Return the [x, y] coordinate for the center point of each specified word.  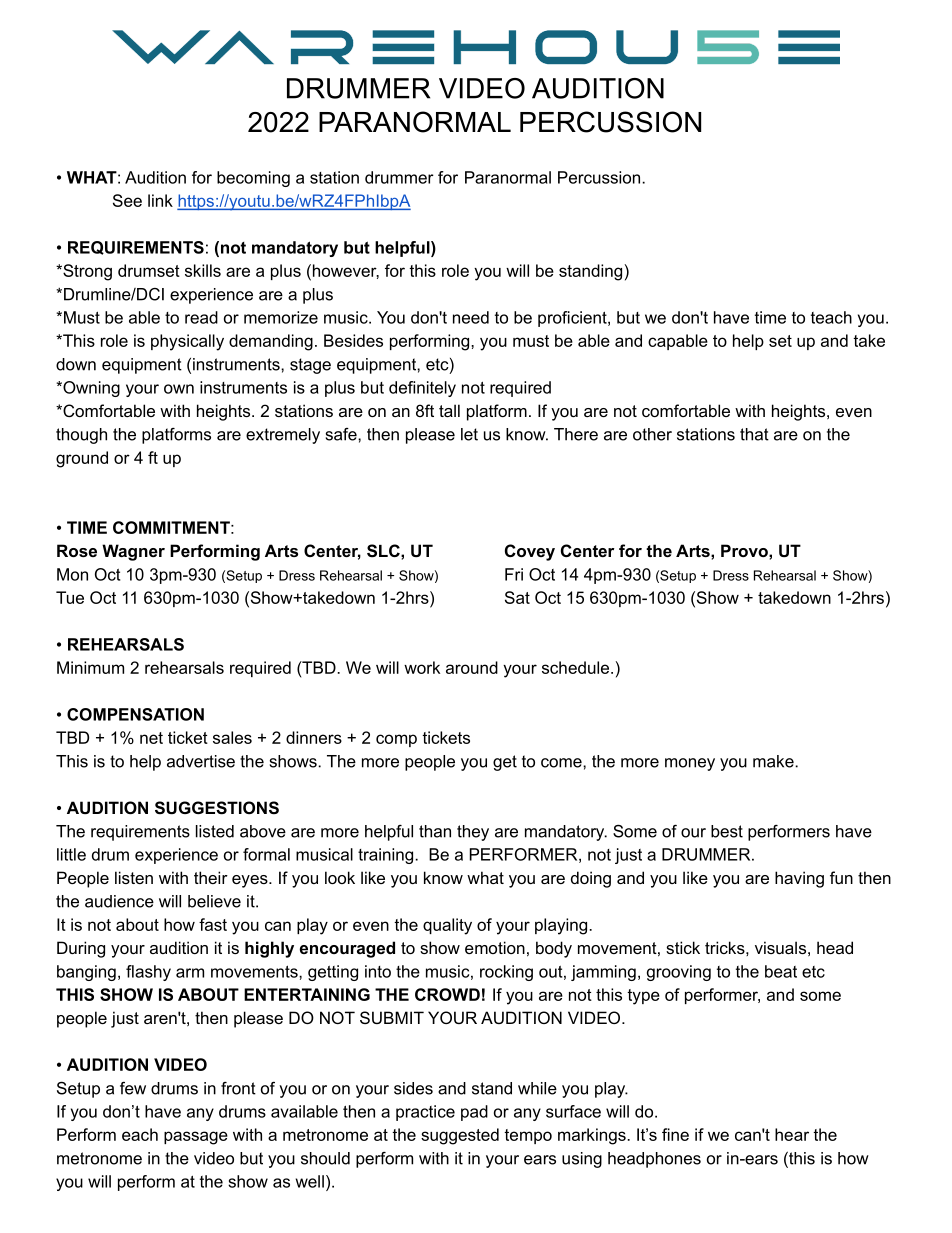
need [471, 317]
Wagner [133, 552]
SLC [384, 551]
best [727, 831]
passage [196, 1138]
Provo [745, 550]
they [473, 833]
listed [215, 831]
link [160, 200]
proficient [573, 319]
